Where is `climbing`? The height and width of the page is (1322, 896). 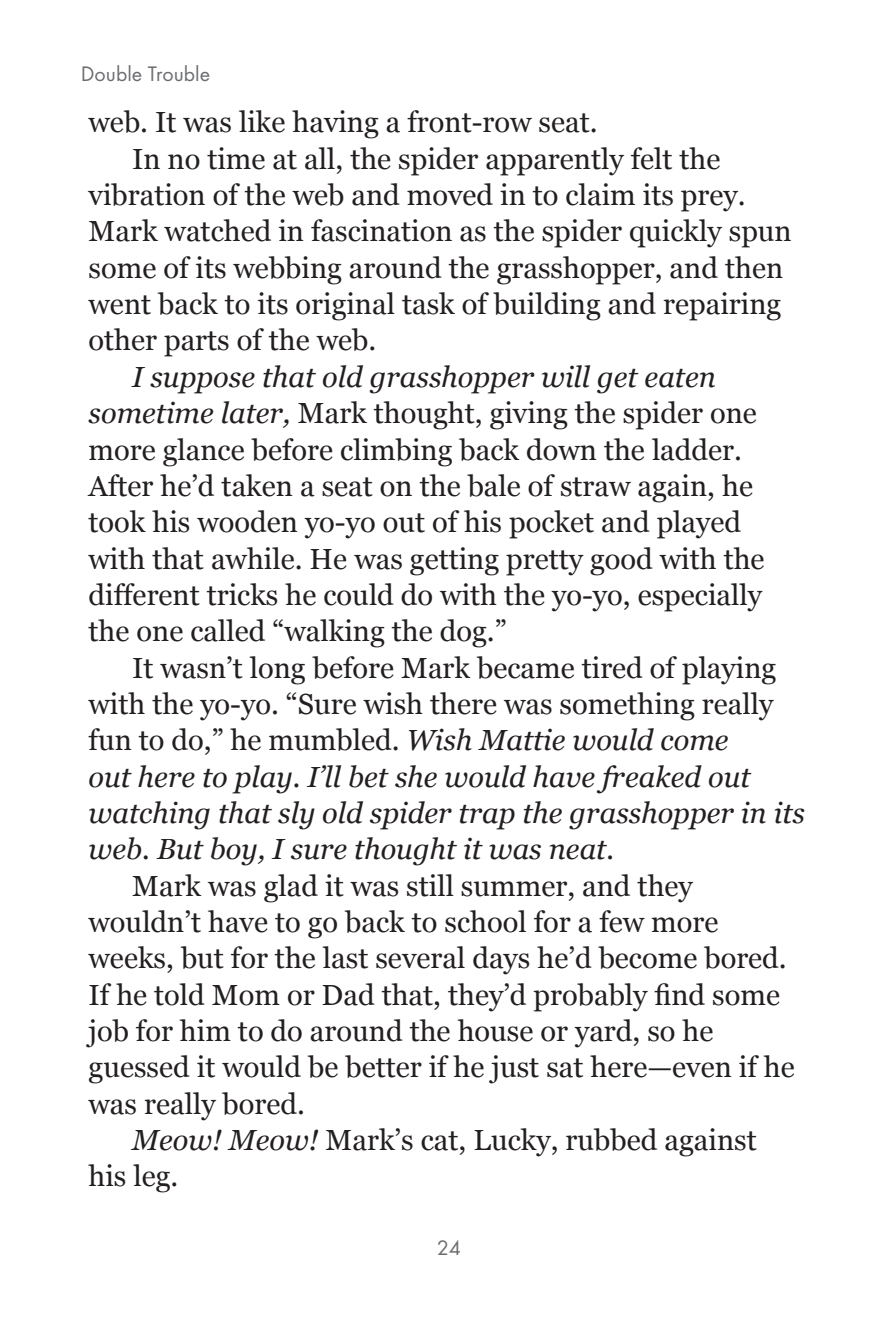
climbing is located at coordinates (396, 452).
